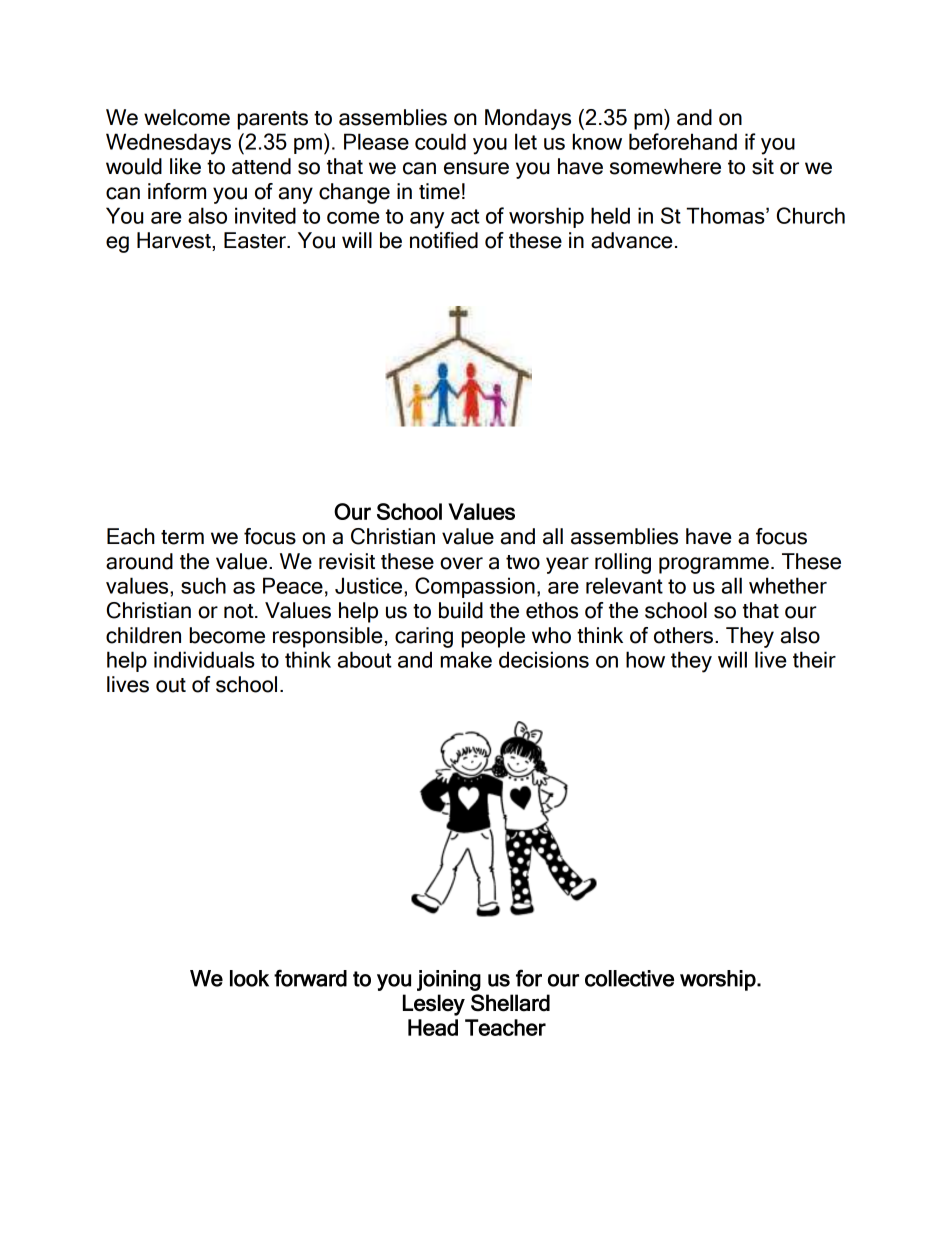 This screenshot has height=1233, width=952. Describe the element at coordinates (185, 166) in the screenshot. I see `like` at that location.
